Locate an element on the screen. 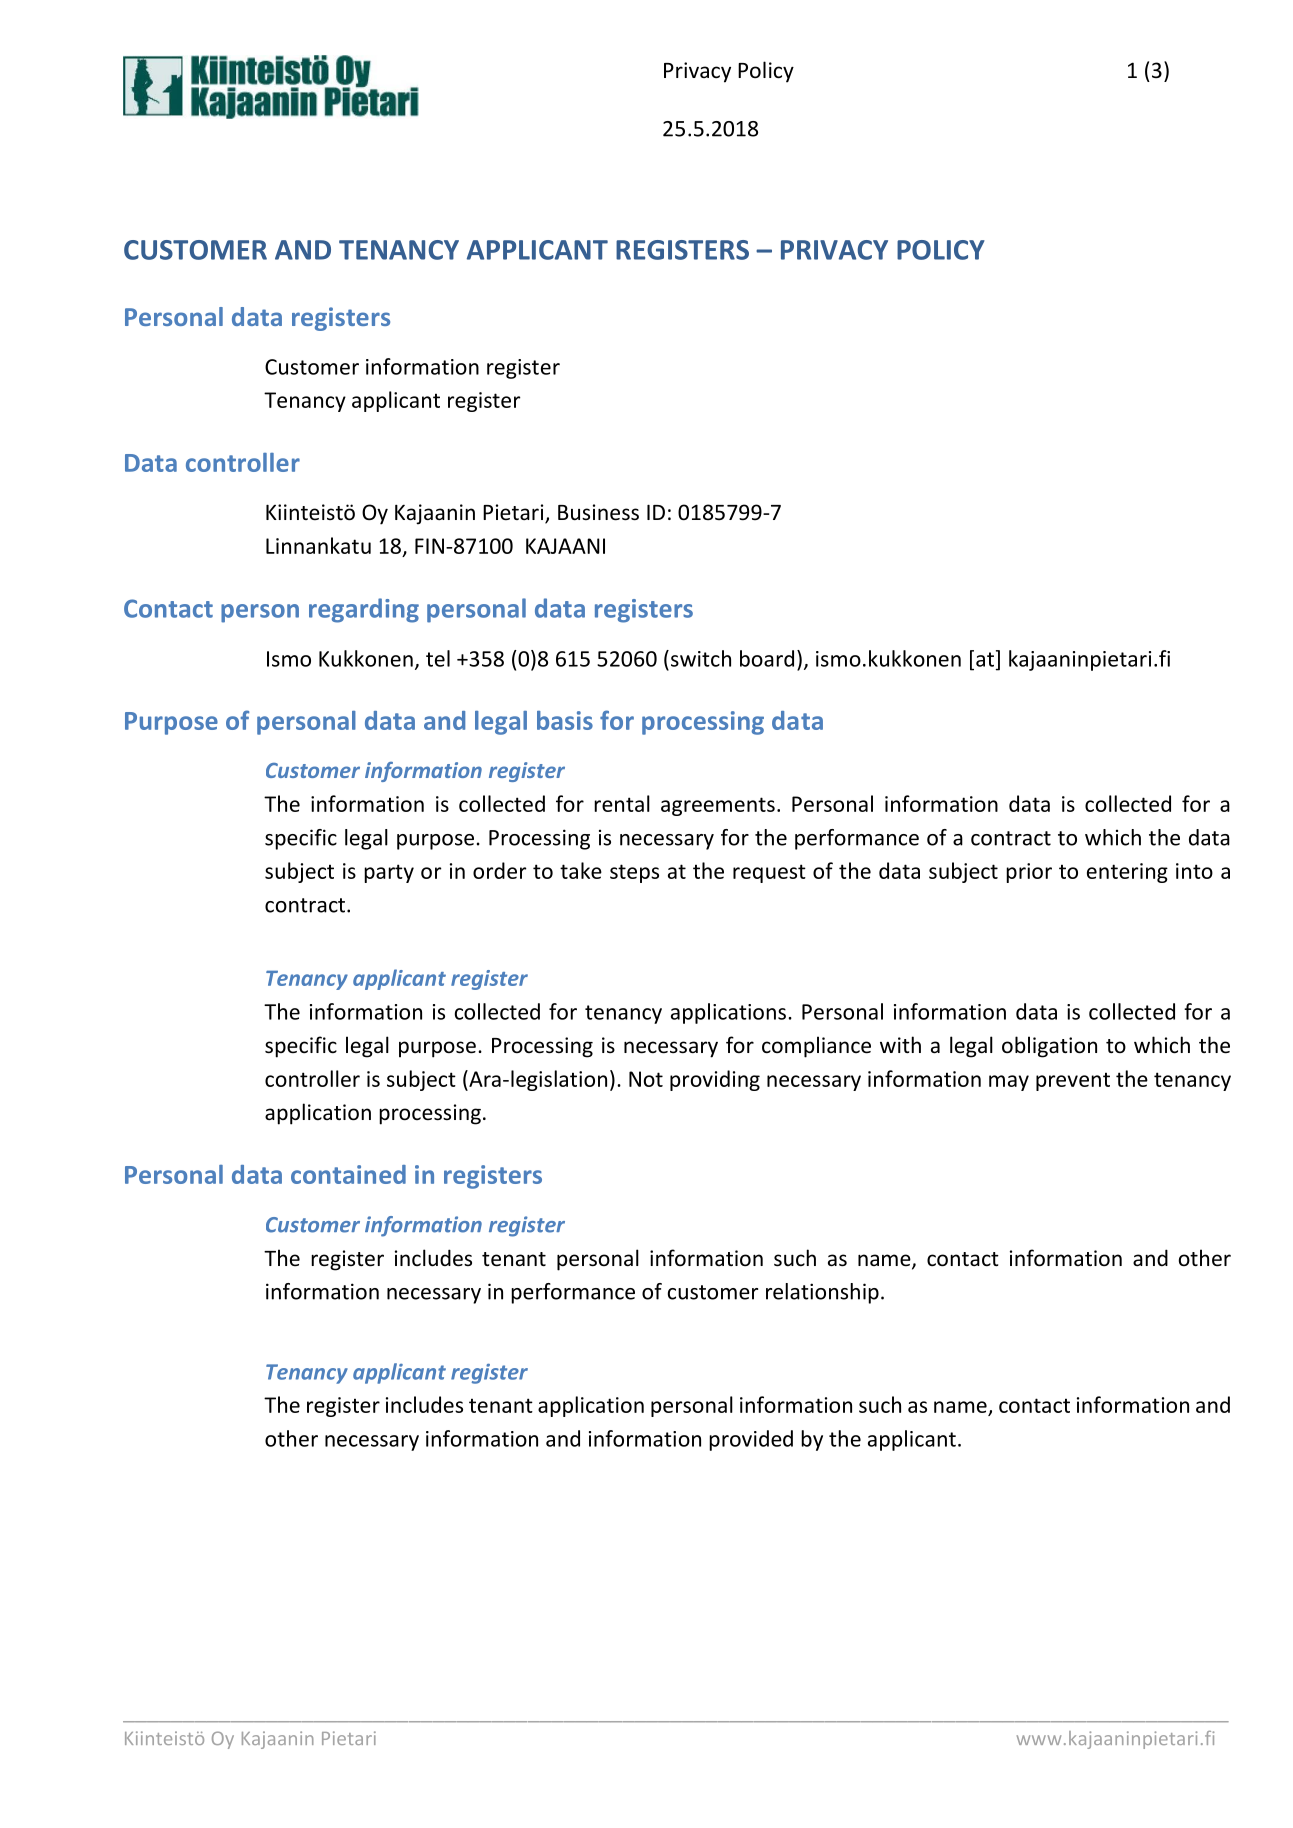  relationship is located at coordinates (822, 1293).
